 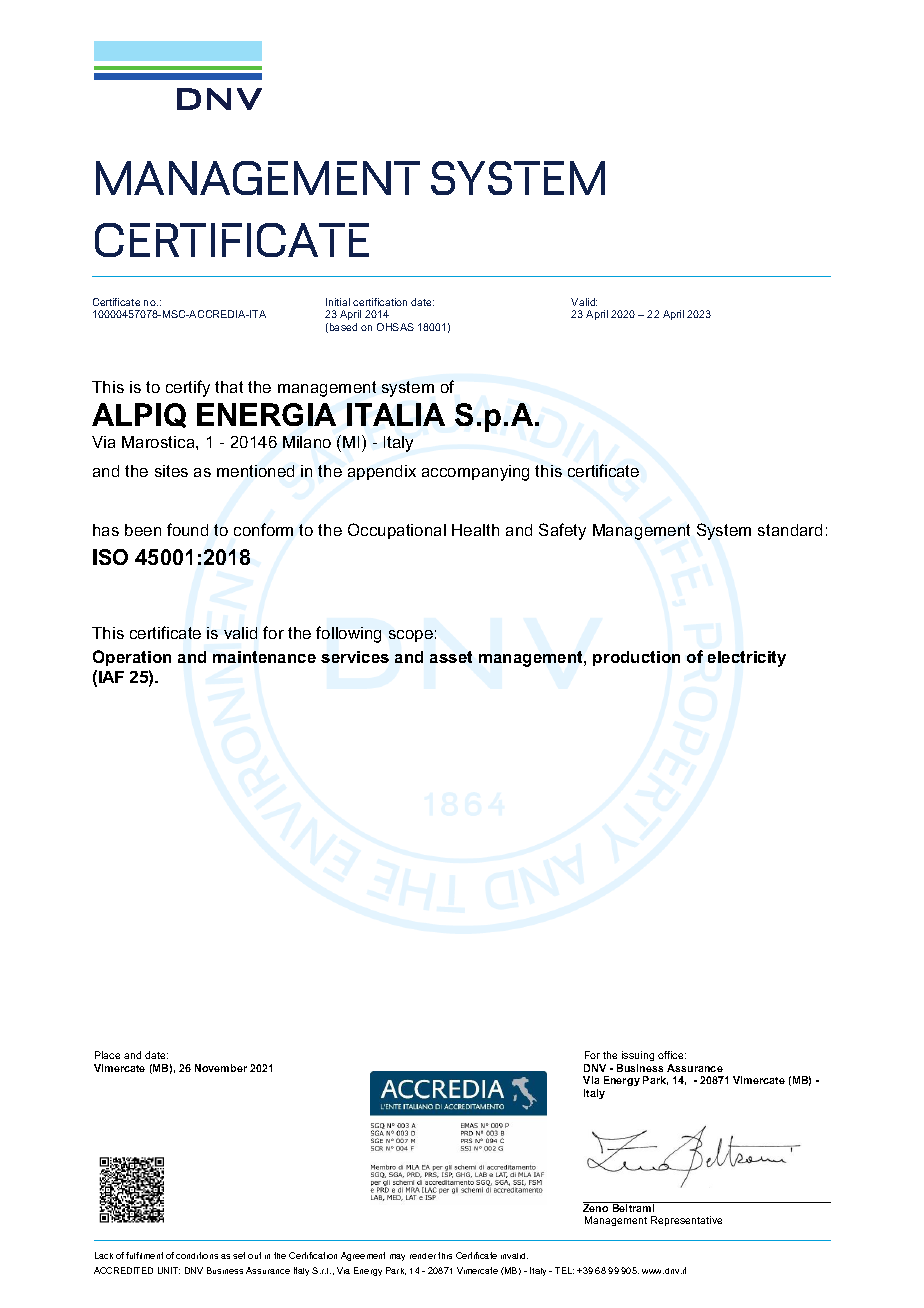 What do you see at coordinates (790, 530) in the screenshot?
I see `standard` at bounding box center [790, 530].
